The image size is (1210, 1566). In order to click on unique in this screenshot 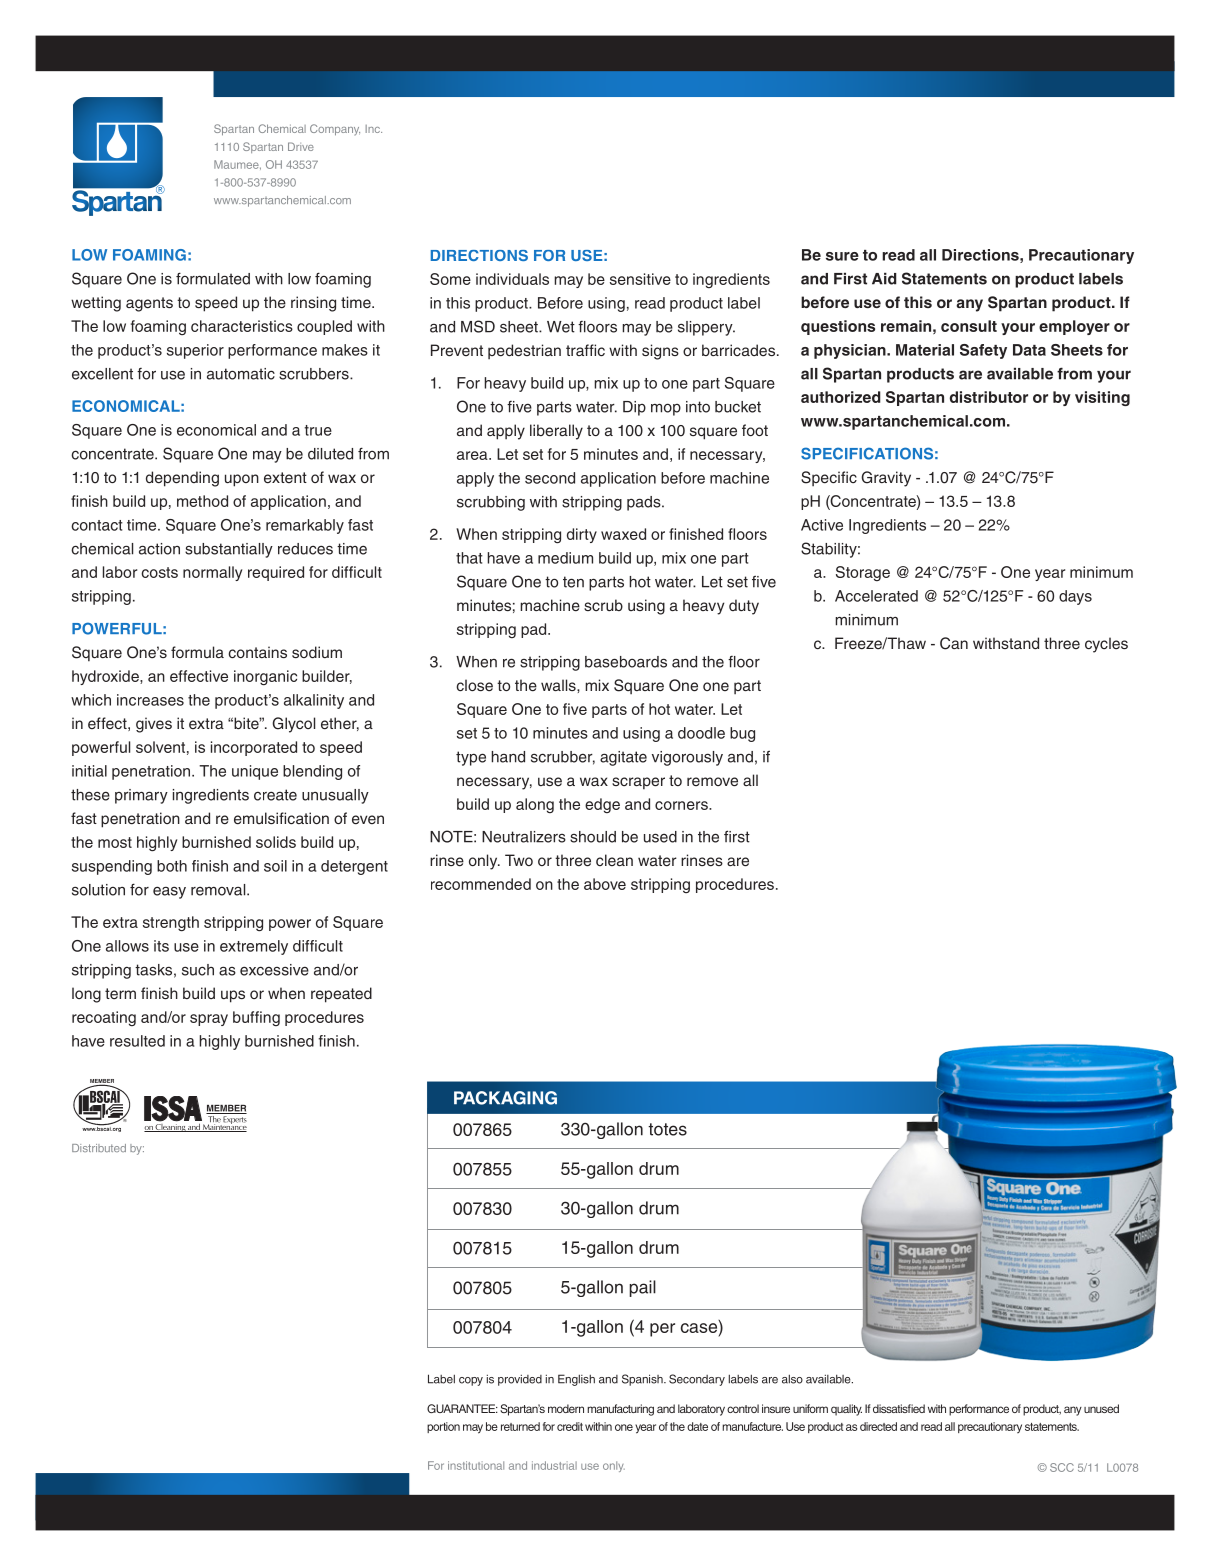, I will do `click(255, 772)`.
